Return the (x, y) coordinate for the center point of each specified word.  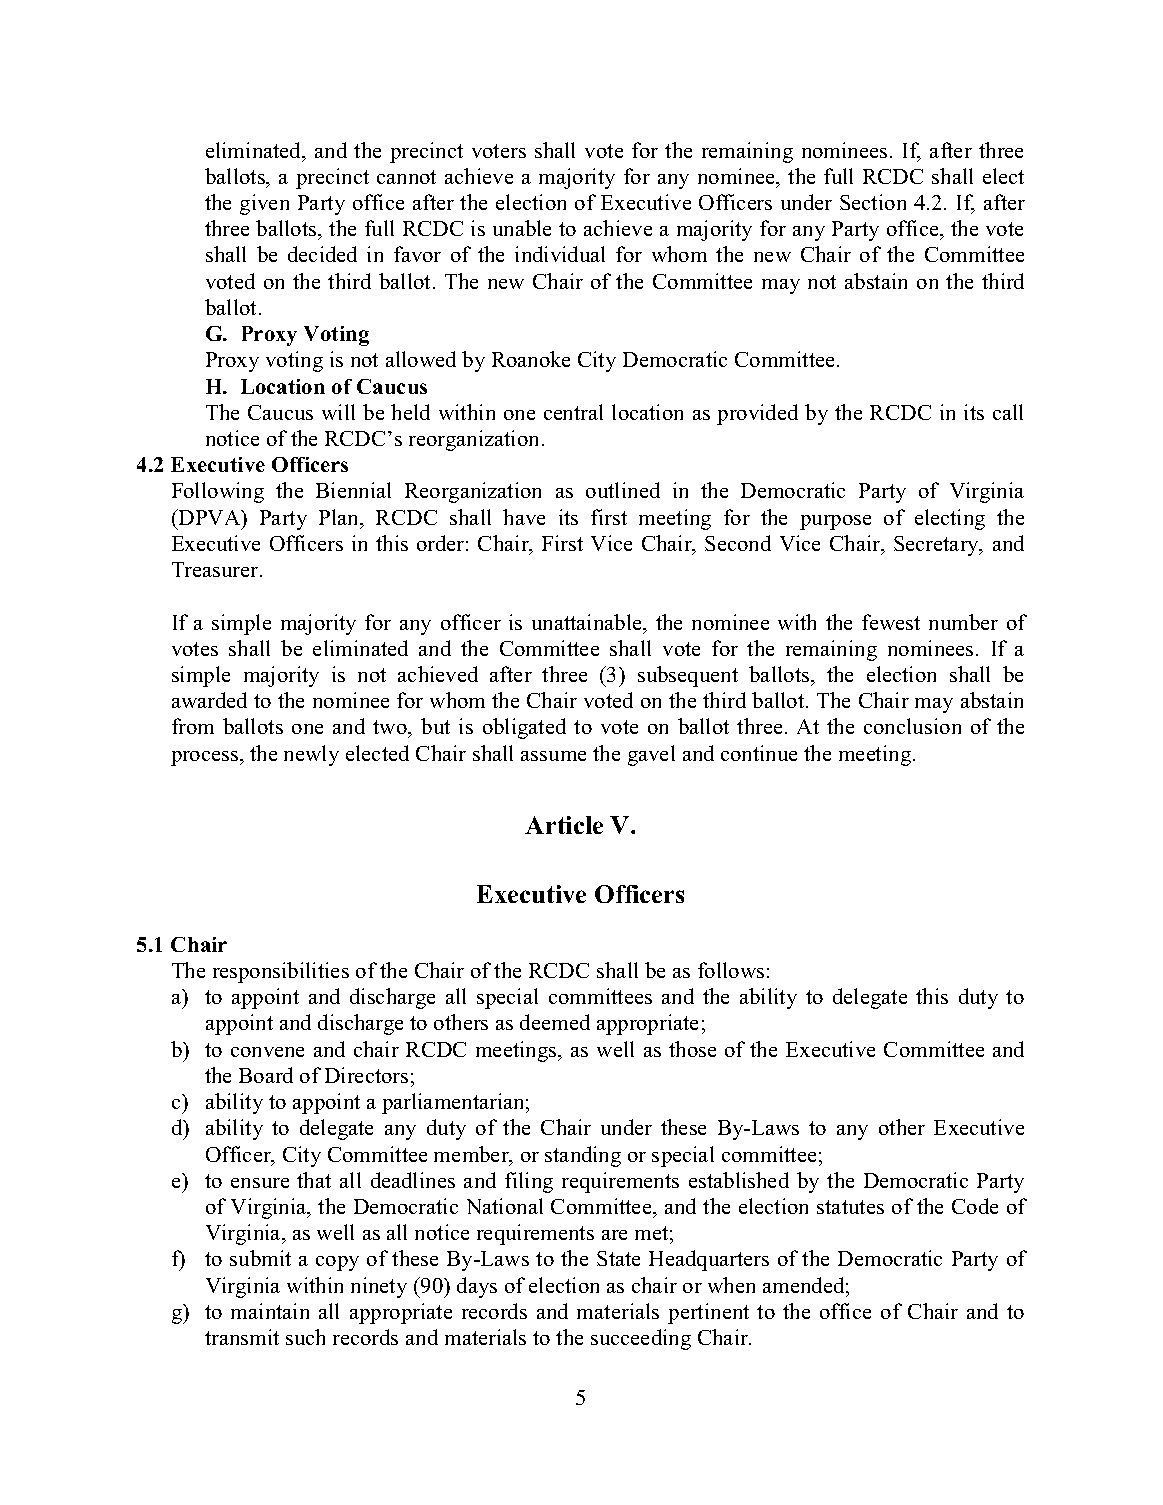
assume (553, 756)
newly (311, 755)
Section (873, 202)
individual (560, 254)
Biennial (353, 490)
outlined (623, 490)
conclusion (912, 726)
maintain (270, 1311)
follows (731, 970)
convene (267, 1052)
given (264, 204)
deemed (555, 1022)
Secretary (937, 546)
